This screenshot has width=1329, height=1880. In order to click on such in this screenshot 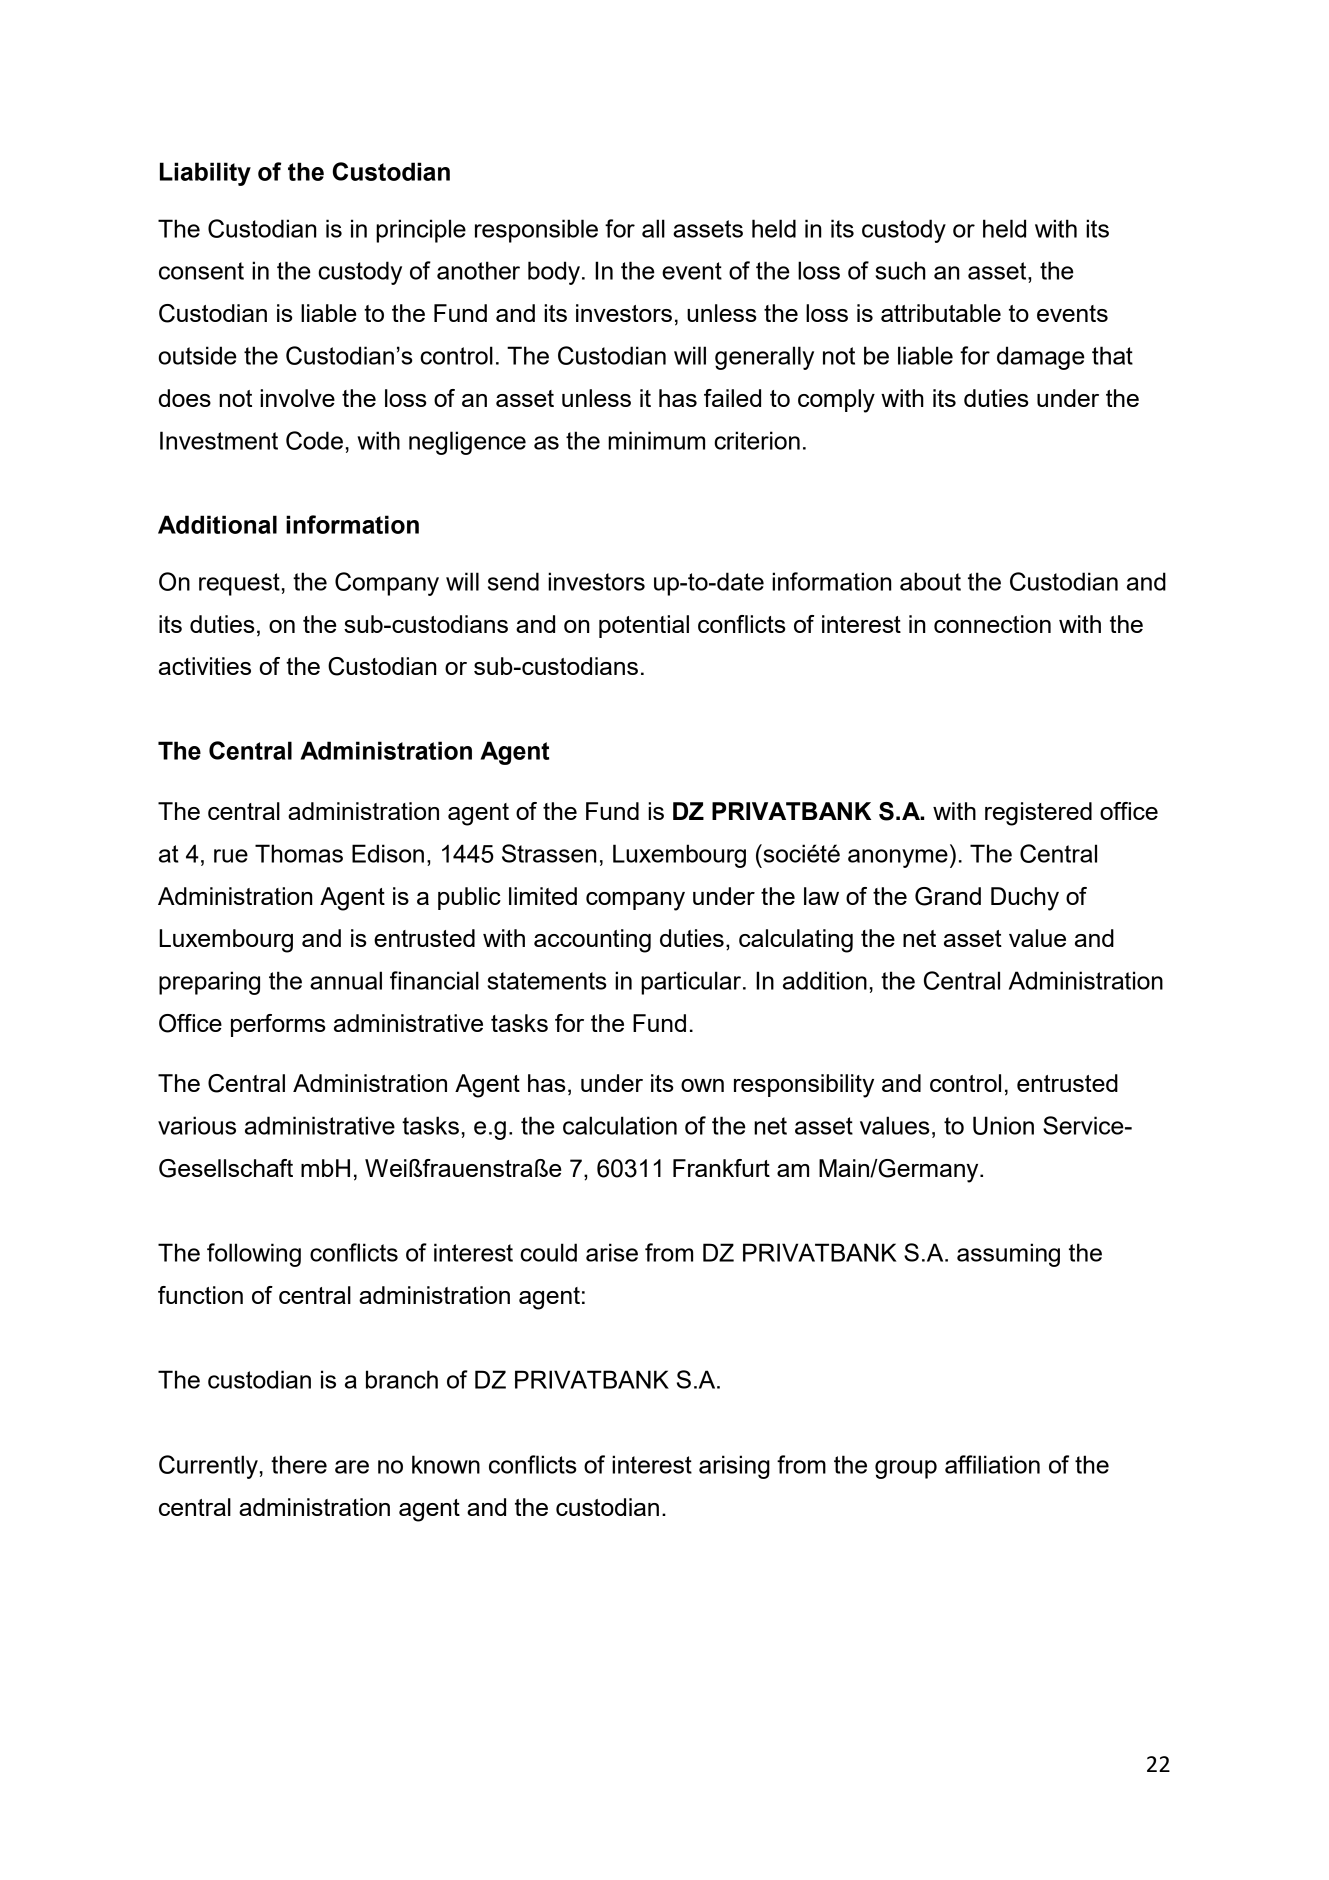, I will do `click(900, 270)`.
